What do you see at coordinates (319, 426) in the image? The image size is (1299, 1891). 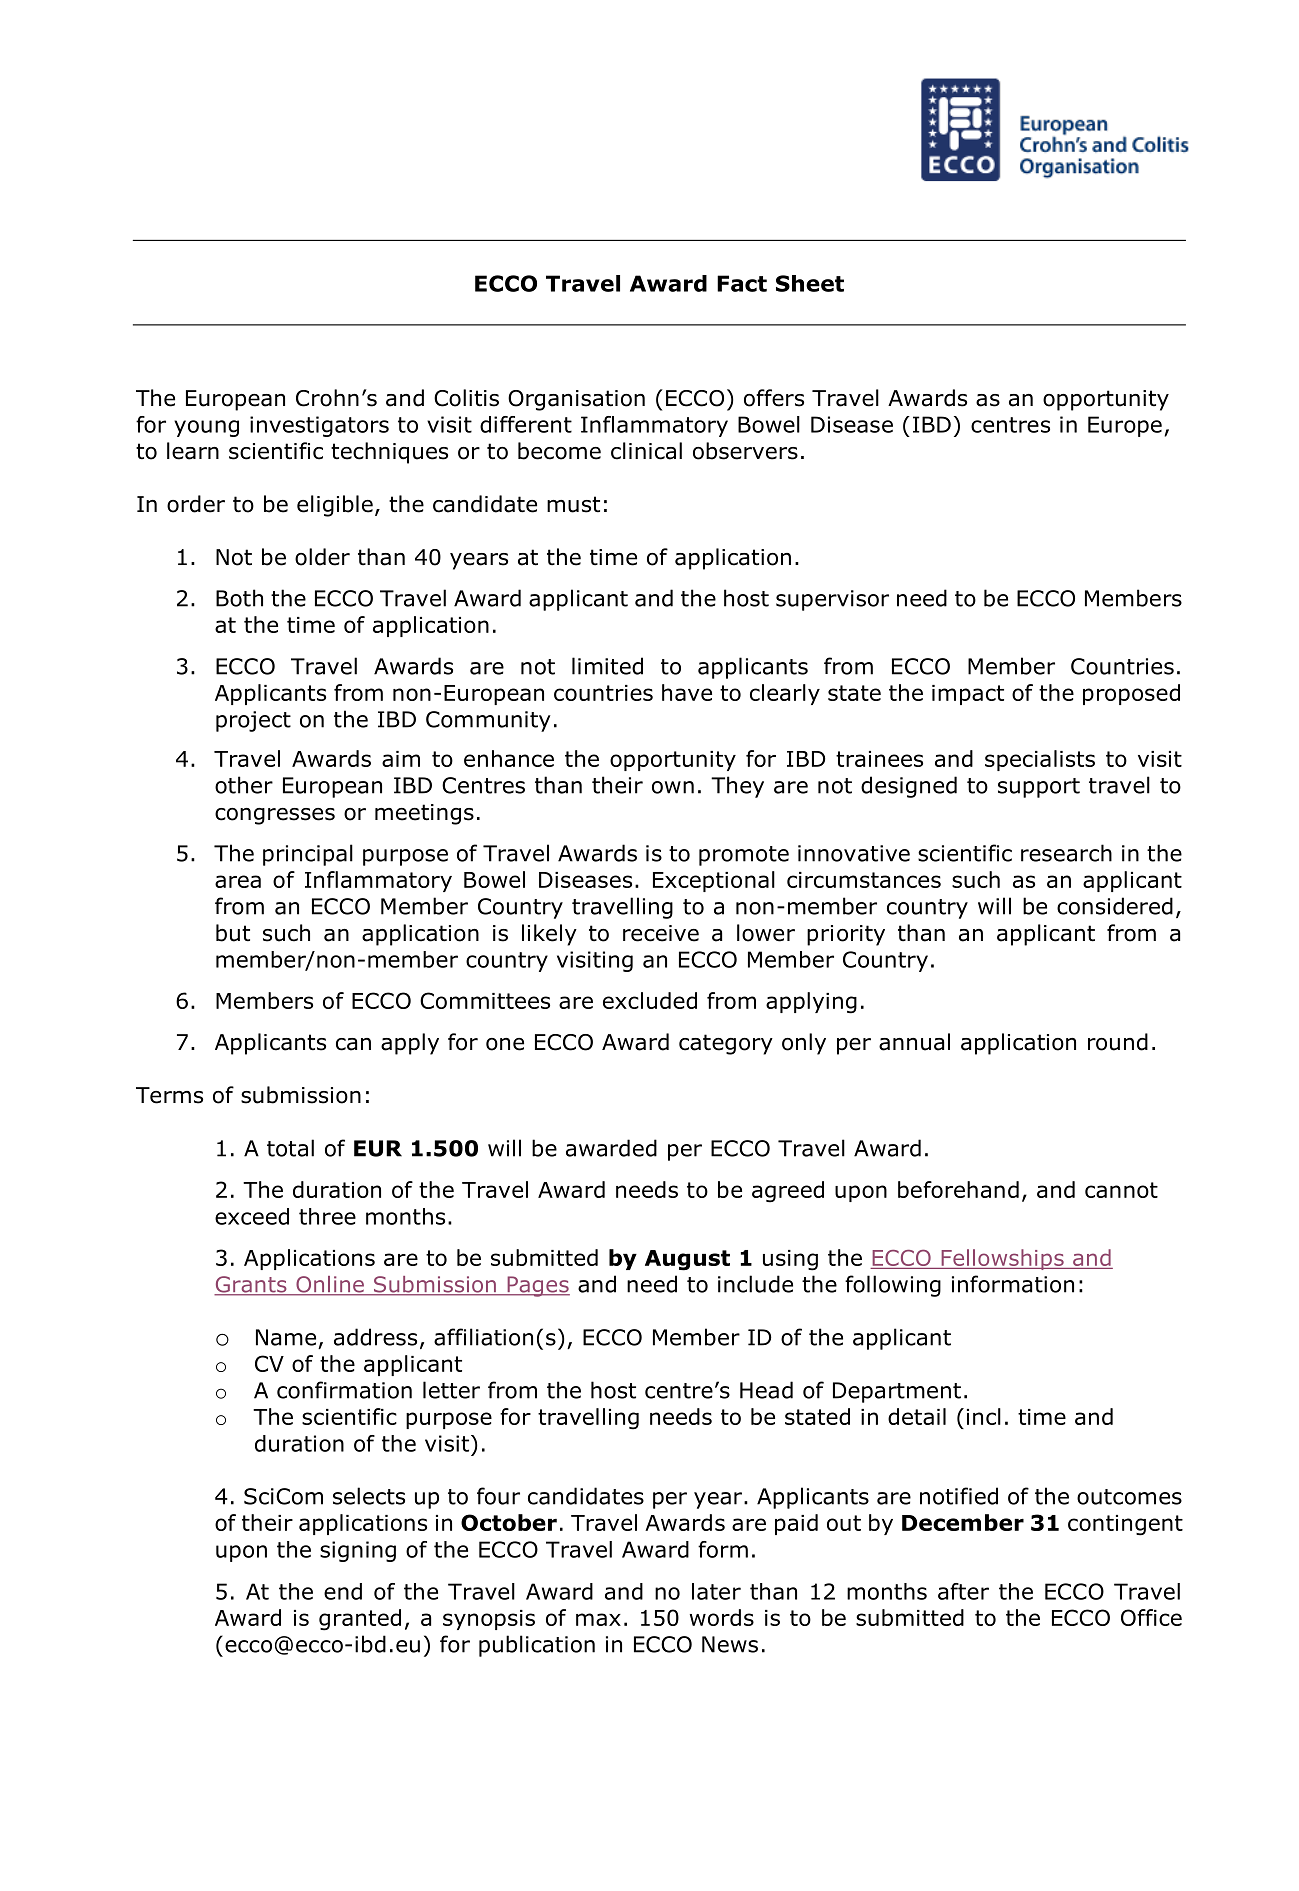 I see `investigators` at bounding box center [319, 426].
